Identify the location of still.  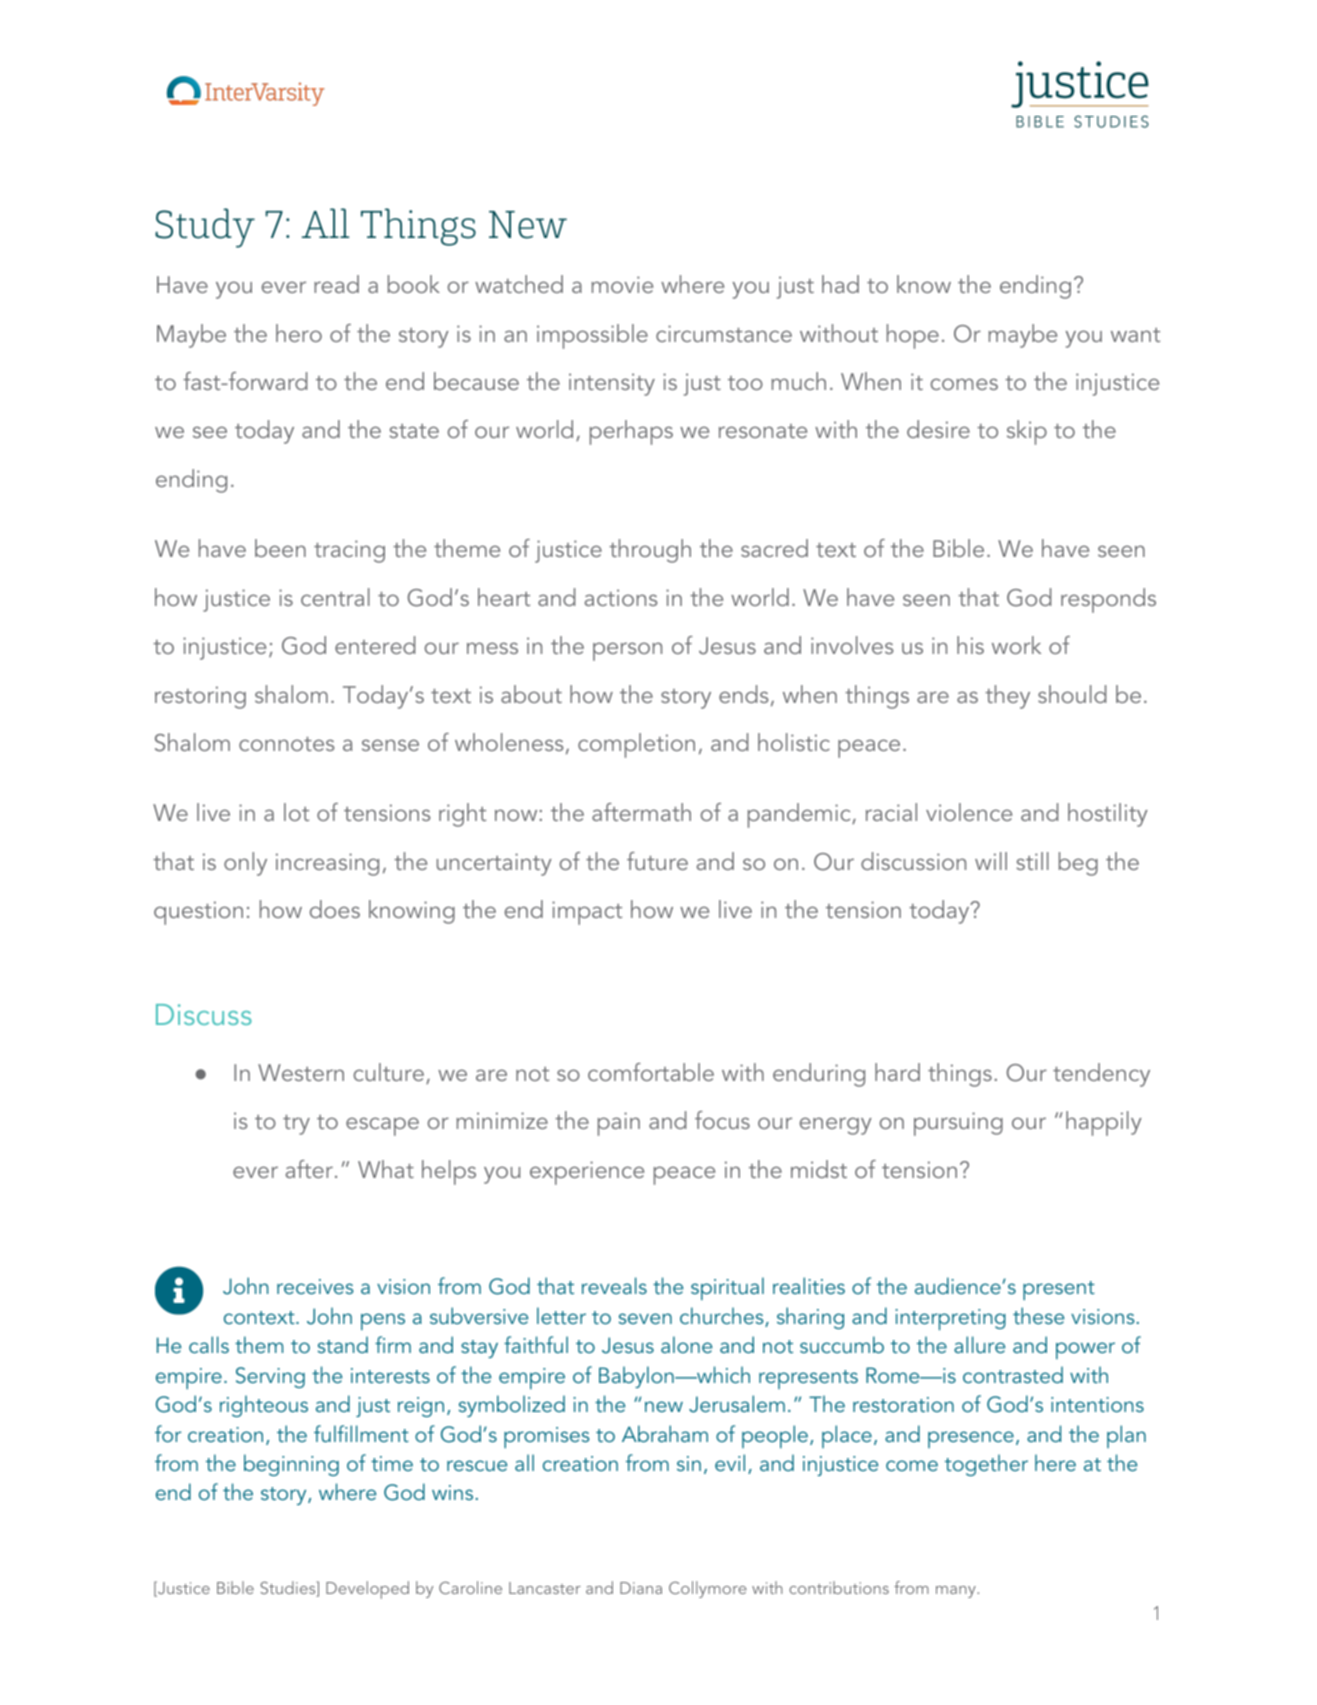
(1032, 861).
